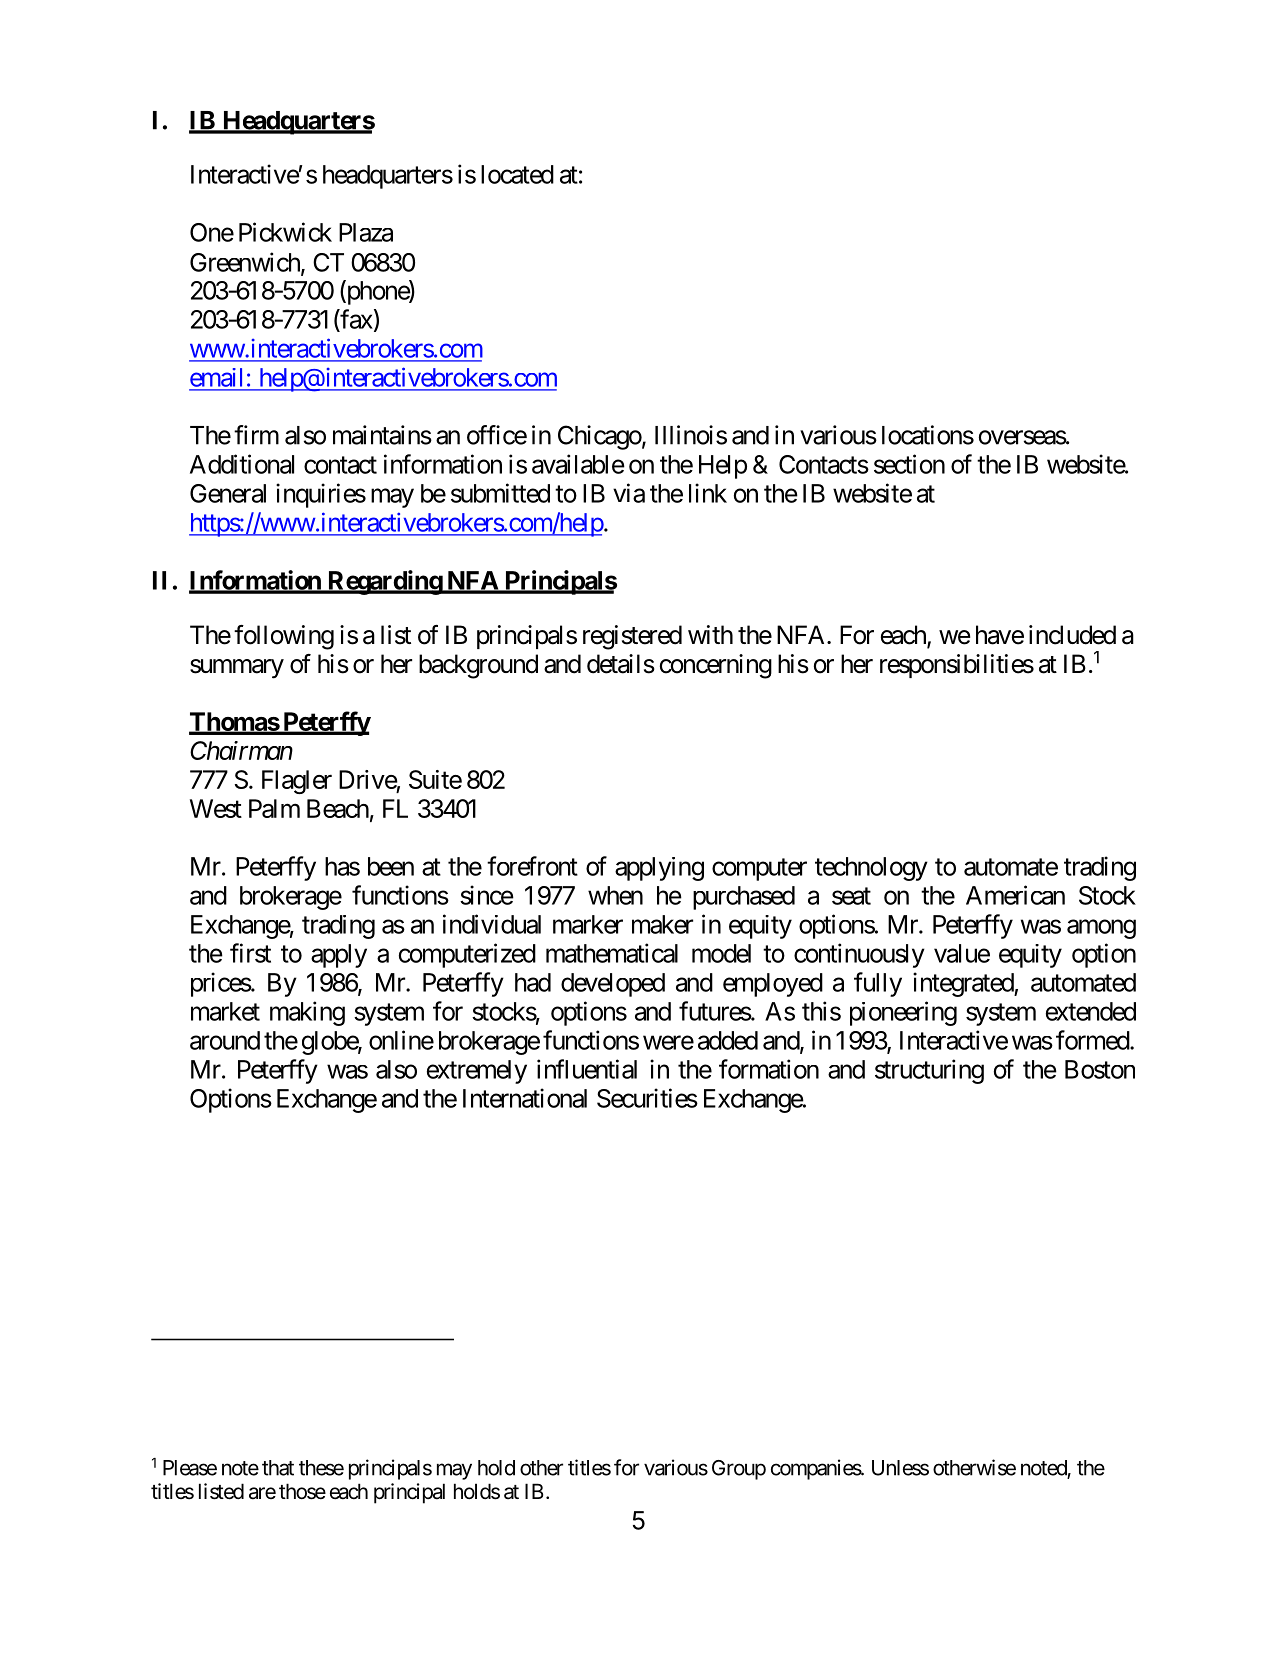 This screenshot has width=1286, height=1664. What do you see at coordinates (517, 174) in the screenshot?
I see `located` at bounding box center [517, 174].
